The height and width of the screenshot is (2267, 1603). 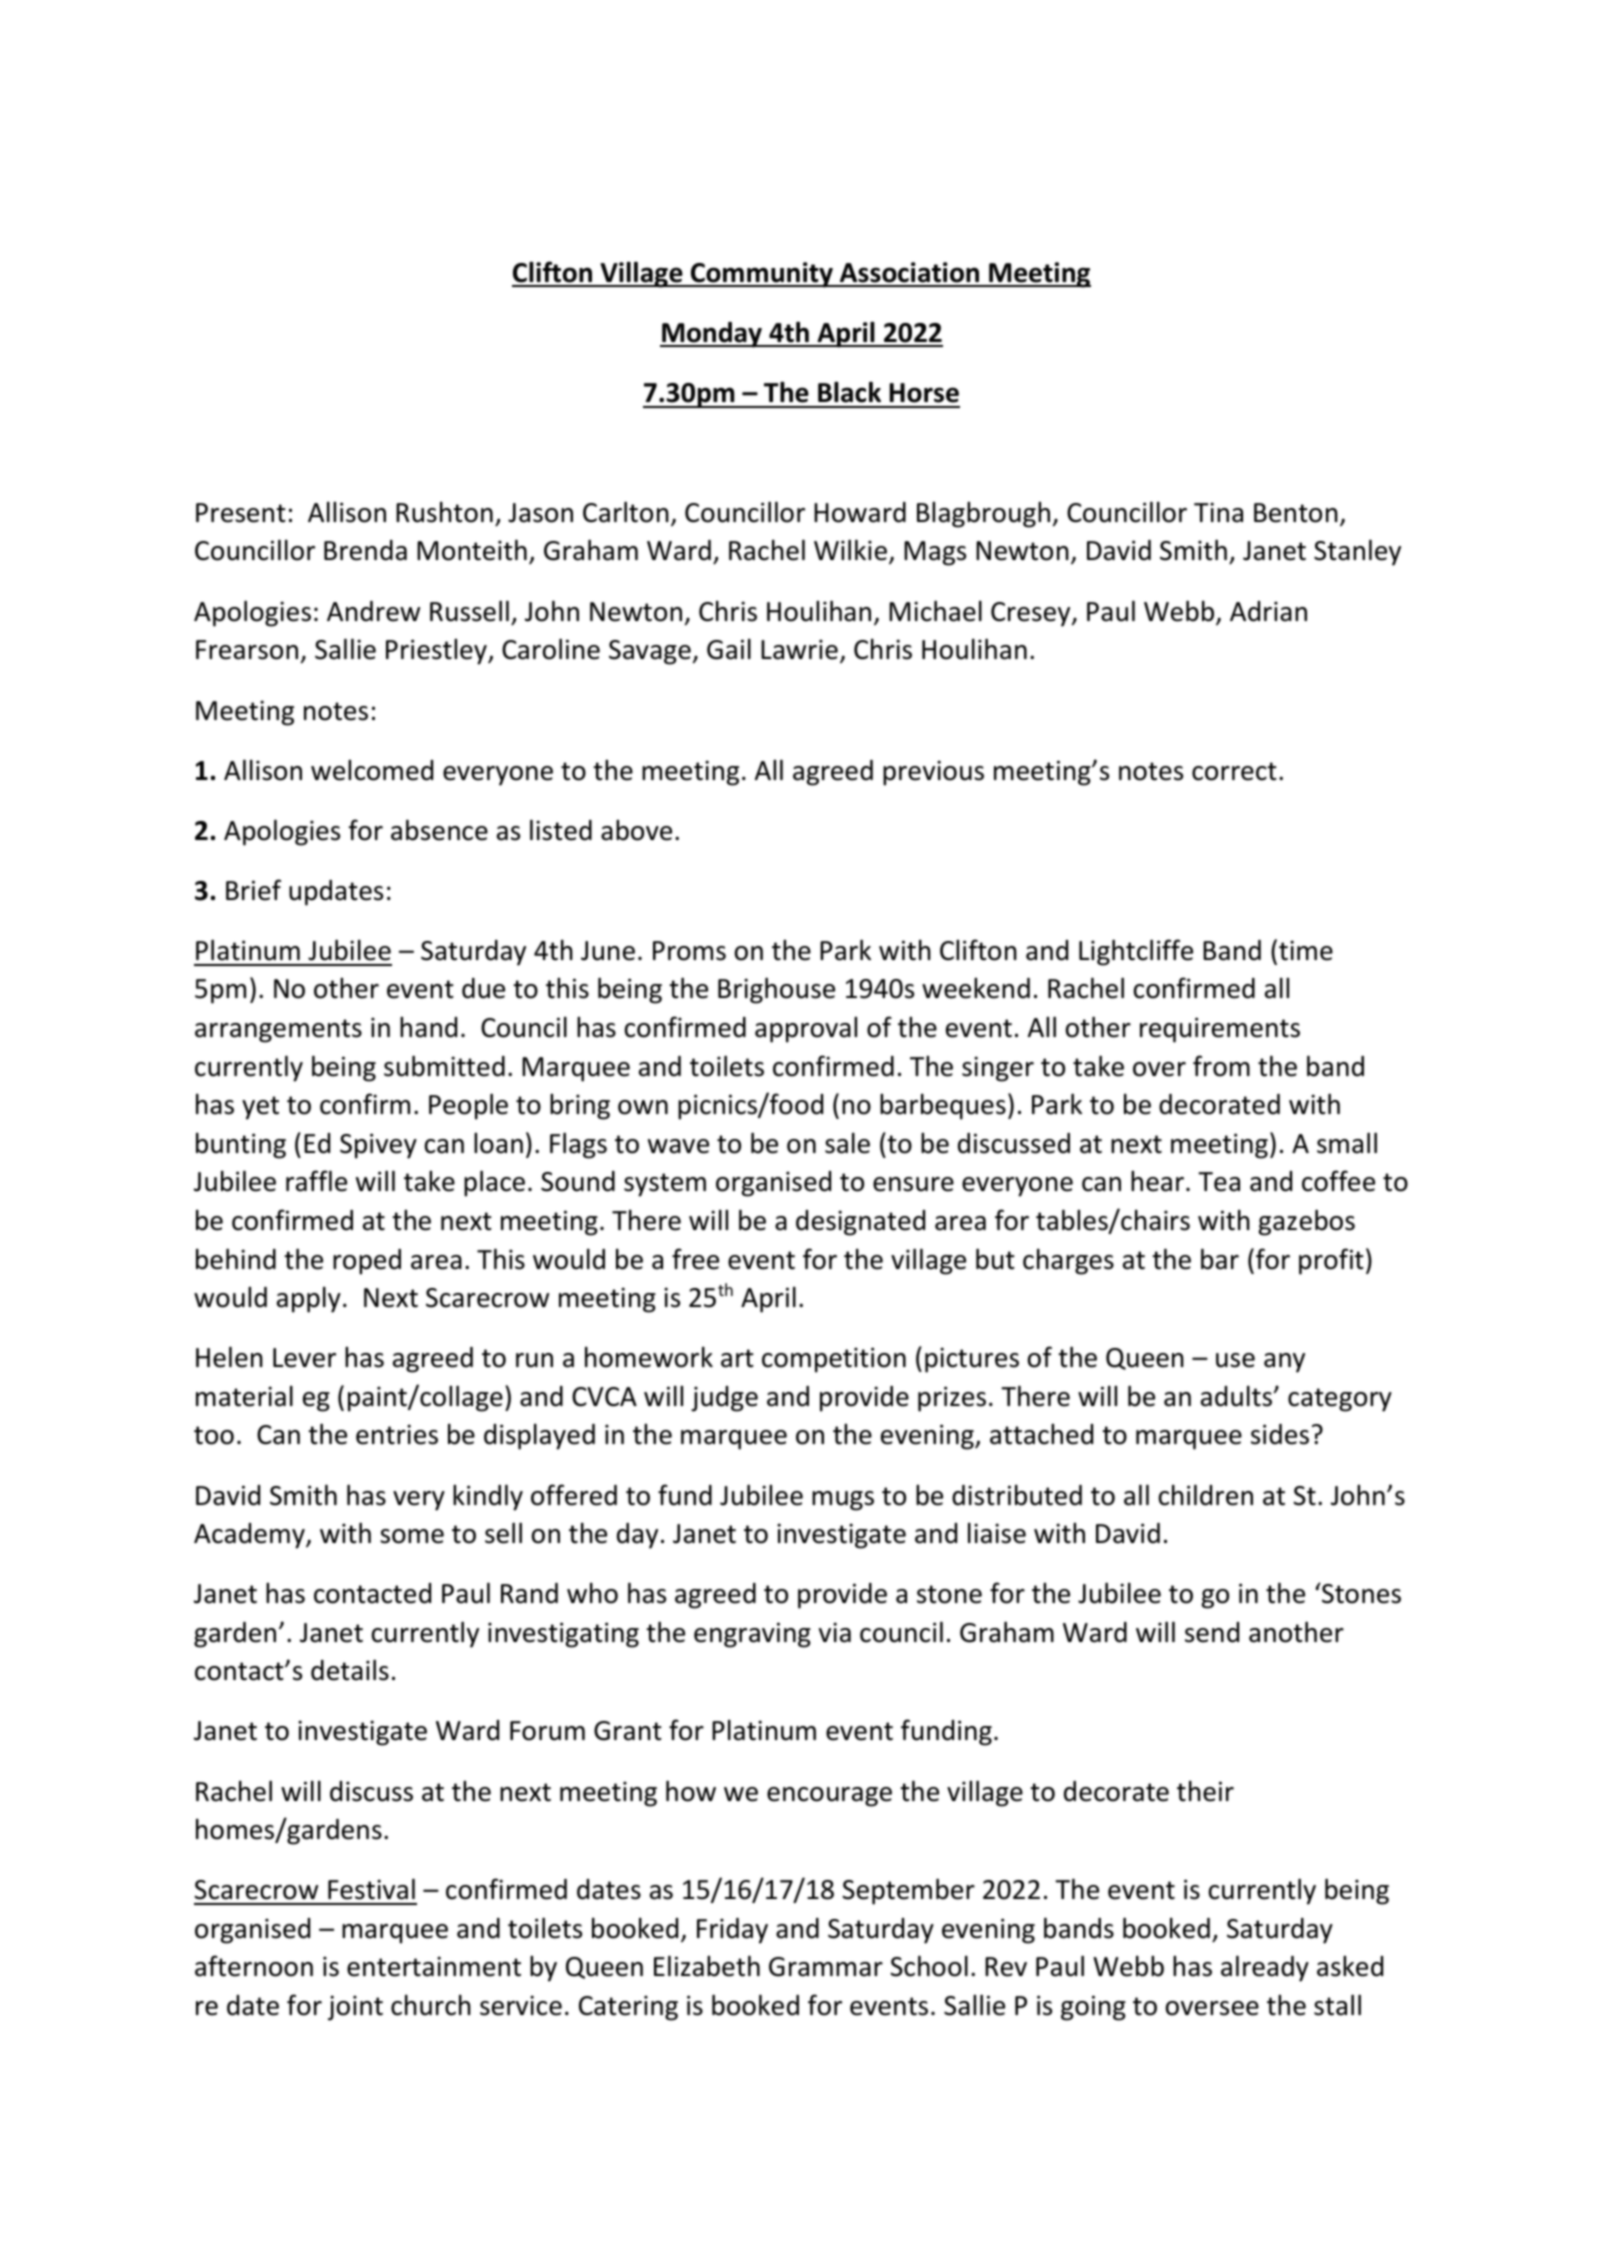 What do you see at coordinates (1238, 1396) in the screenshot?
I see `adults` at bounding box center [1238, 1396].
